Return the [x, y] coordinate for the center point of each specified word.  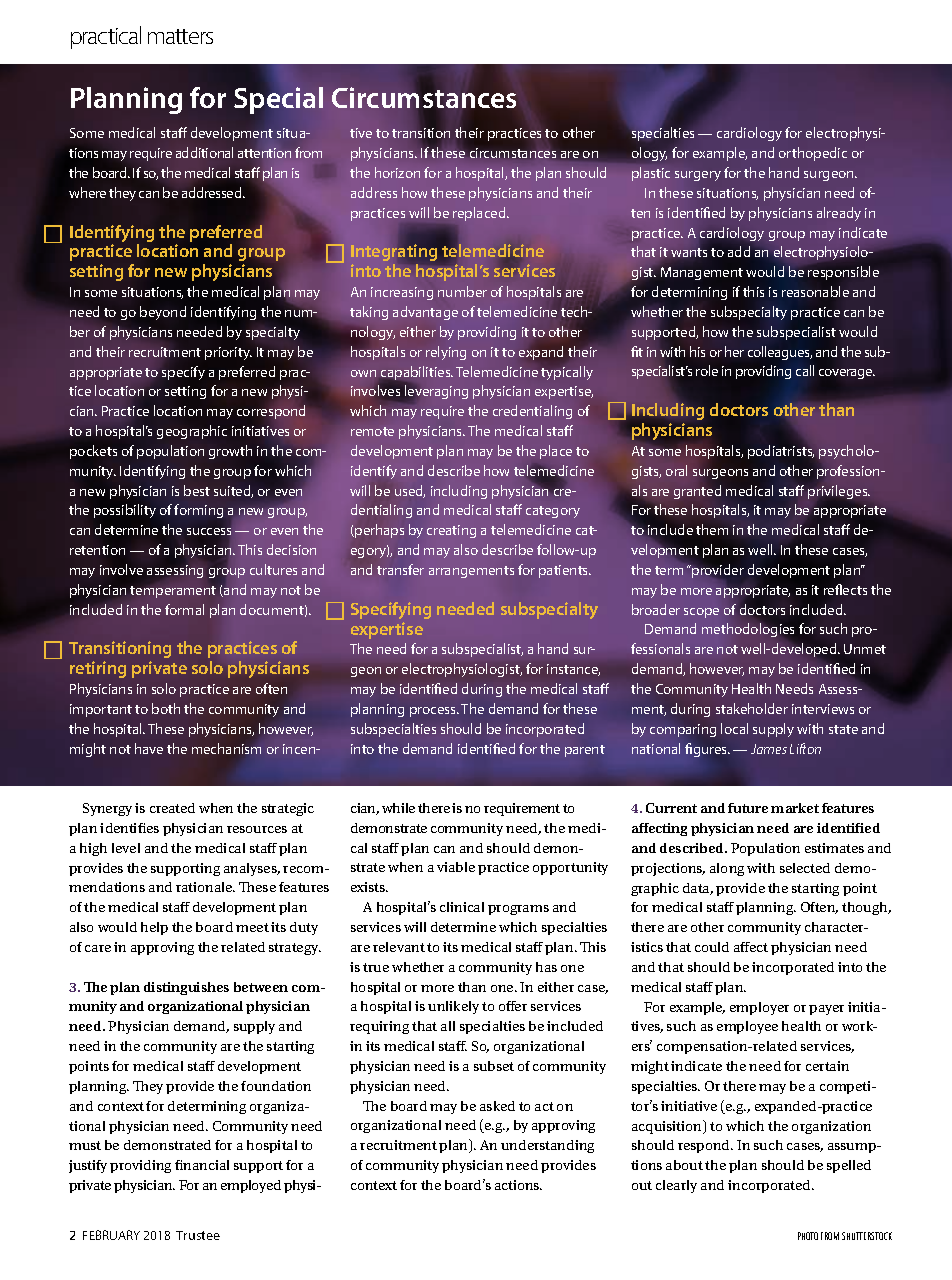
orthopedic [813, 154]
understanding [547, 1146]
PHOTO [808, 1236]
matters [180, 36]
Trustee [198, 1235]
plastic [651, 174]
